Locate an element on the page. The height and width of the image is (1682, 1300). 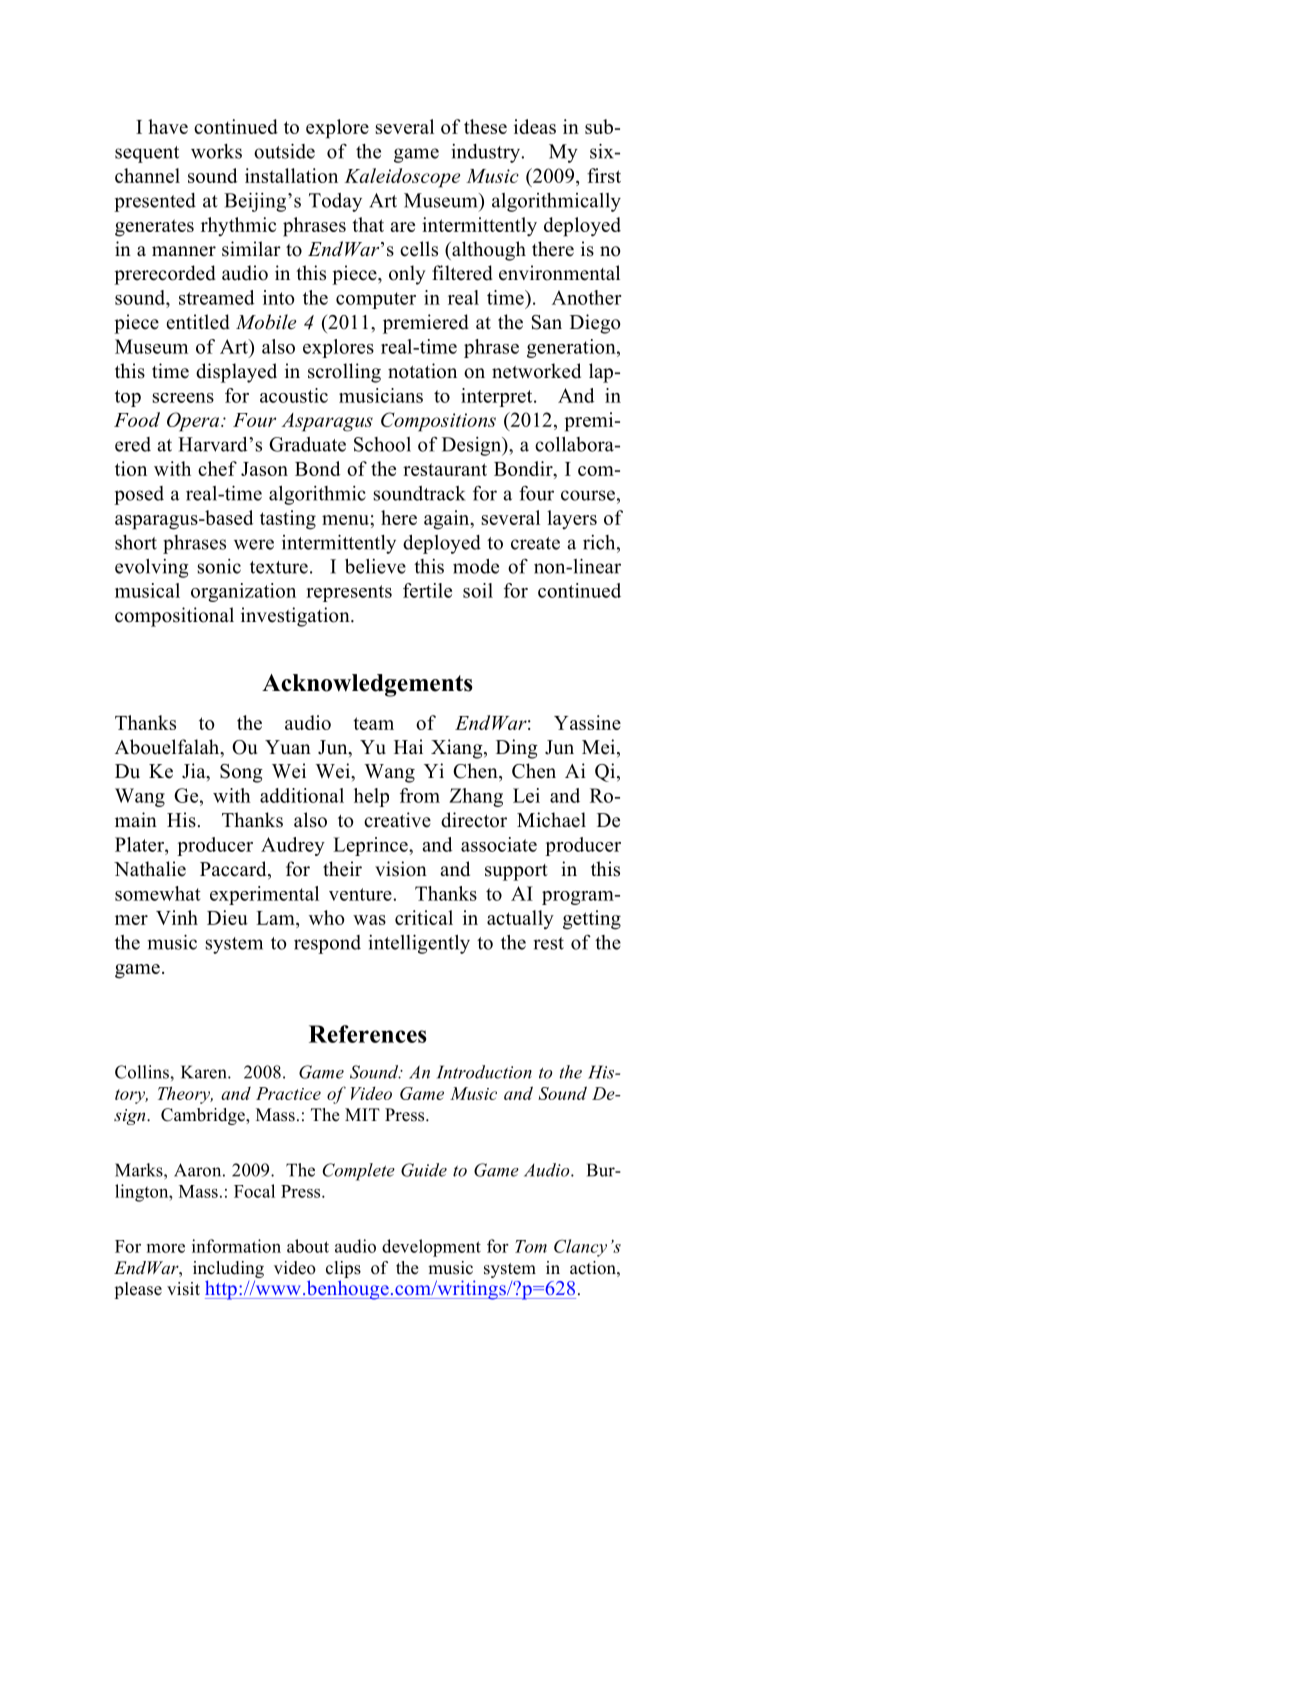
more is located at coordinates (166, 1248).
